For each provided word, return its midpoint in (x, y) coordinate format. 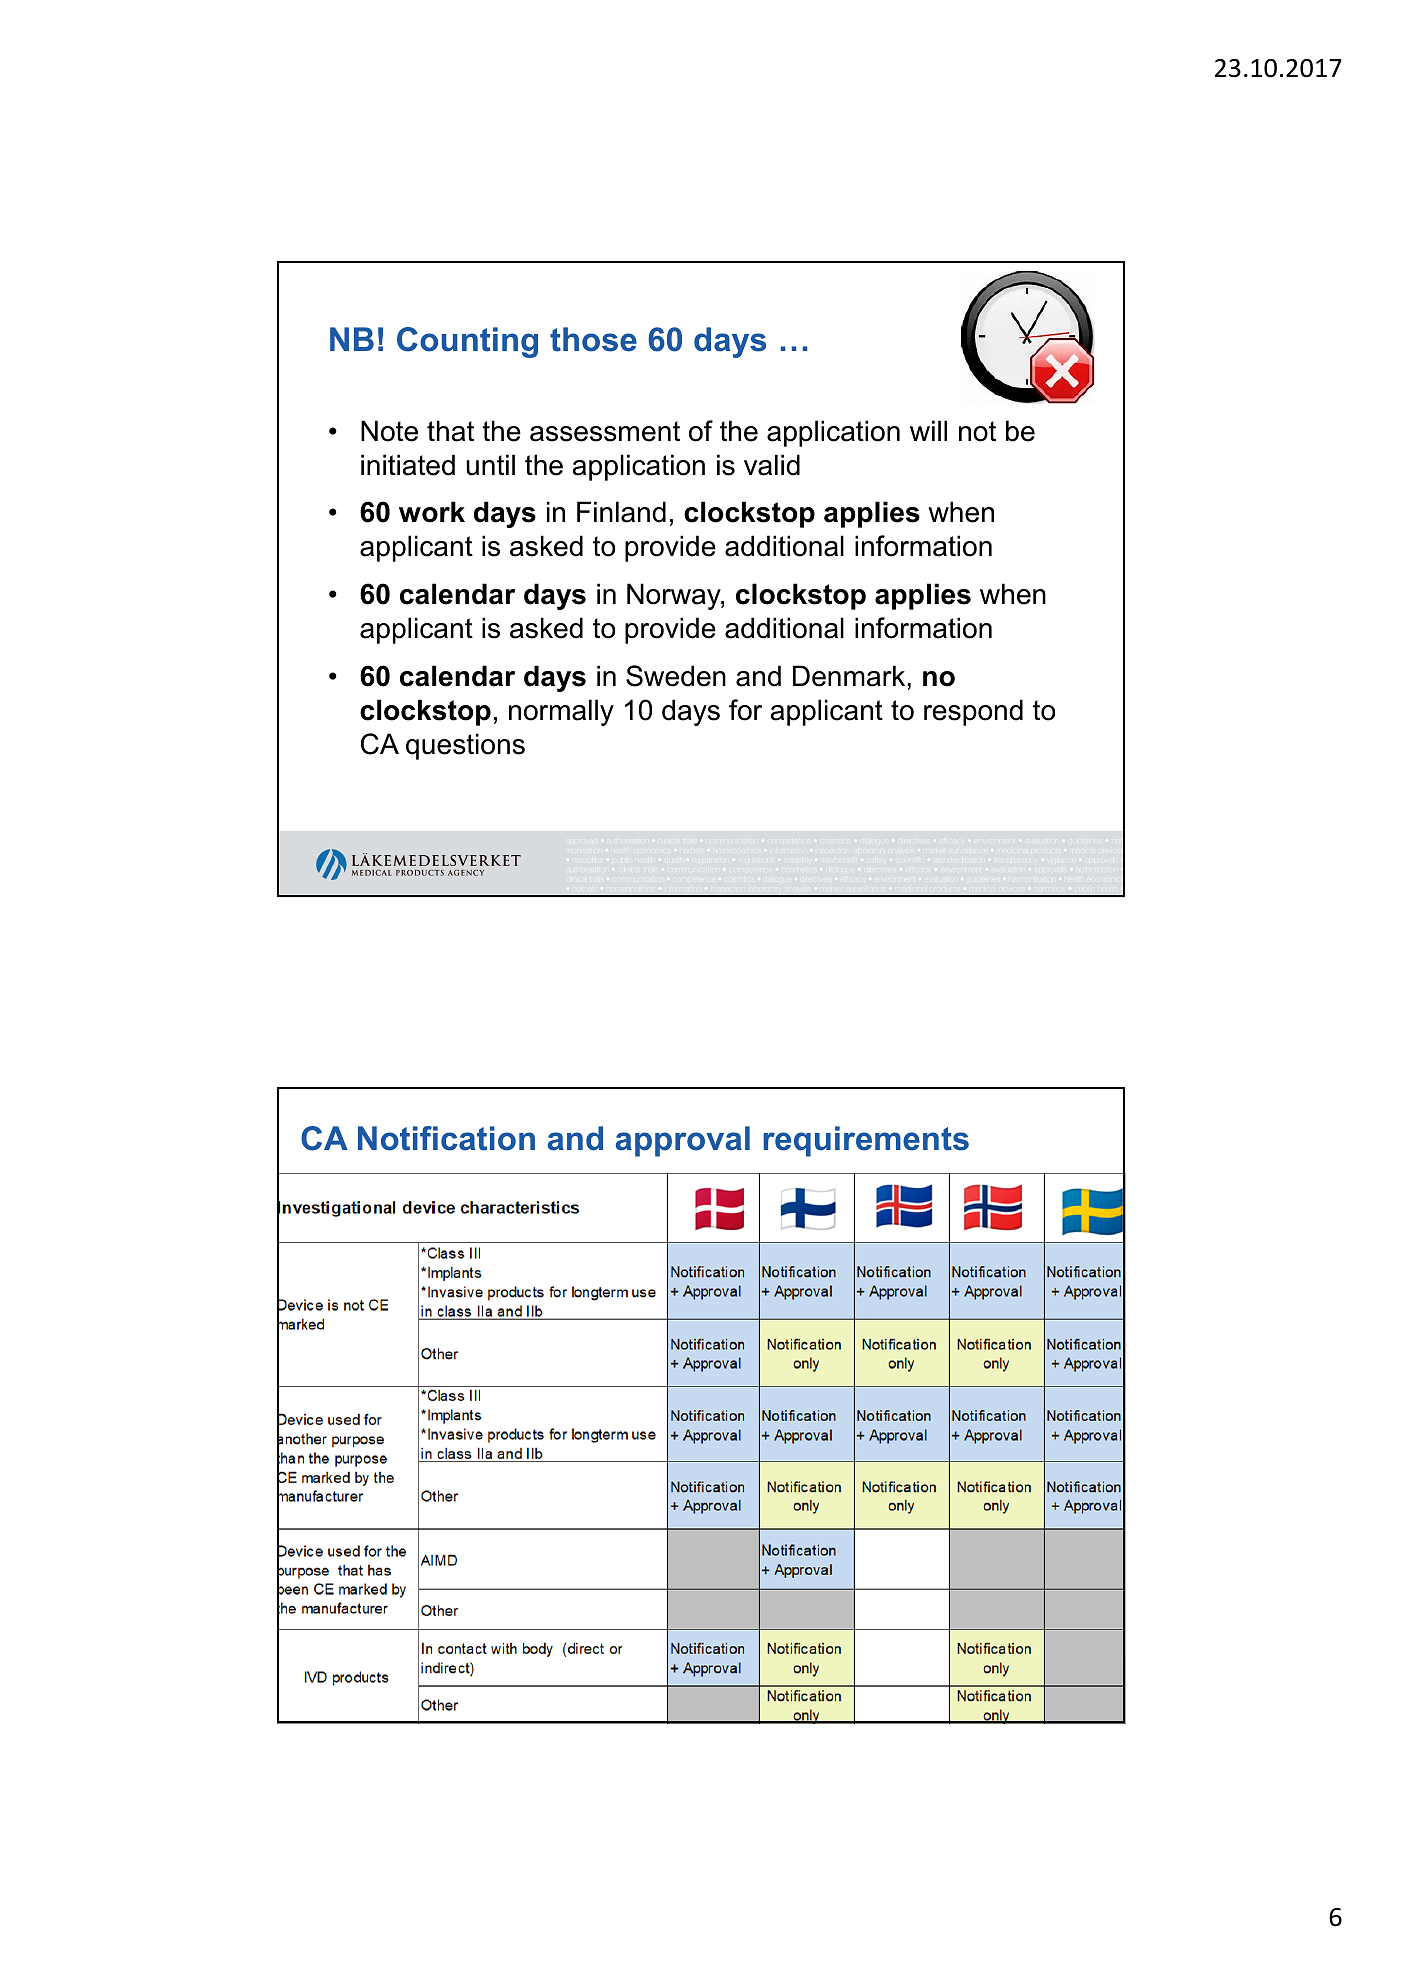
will (928, 430)
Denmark (850, 676)
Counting (467, 342)
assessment (605, 431)
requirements (866, 1141)
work (432, 512)
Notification (446, 1138)
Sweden (676, 676)
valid (772, 465)
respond (973, 712)
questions (465, 746)
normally (561, 712)
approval (682, 1141)
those (593, 339)
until (491, 465)
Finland (621, 512)
